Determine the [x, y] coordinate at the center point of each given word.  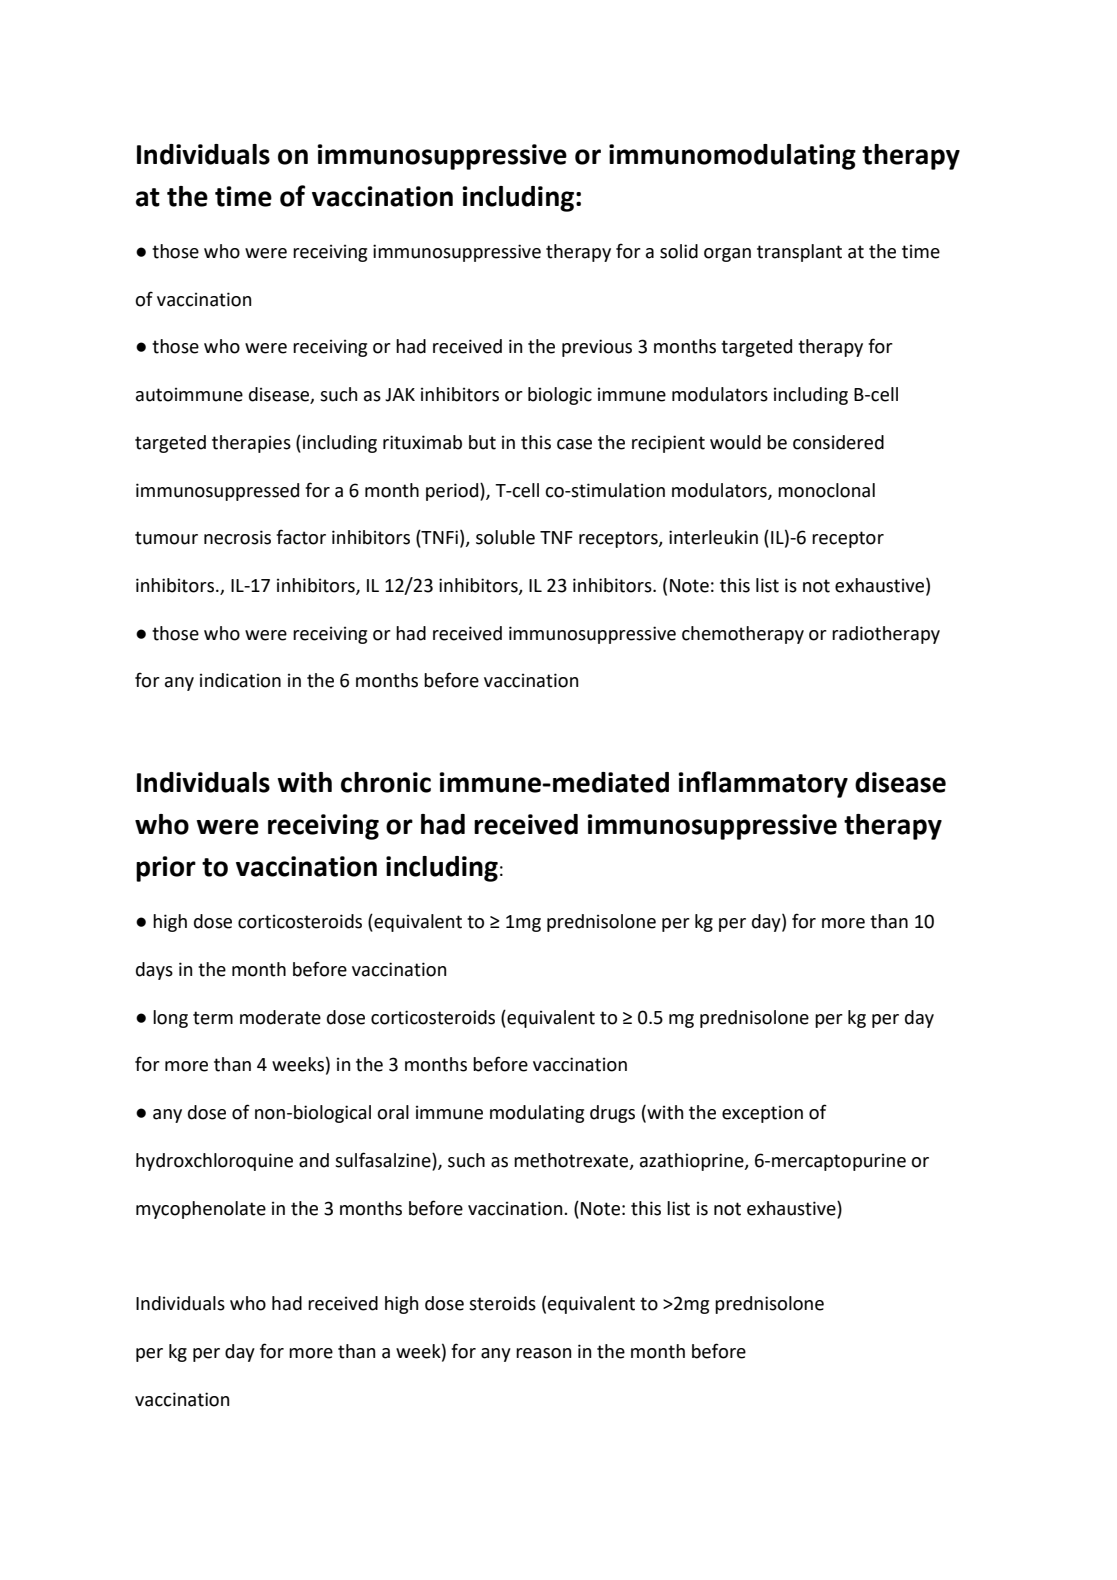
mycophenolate [201, 1210]
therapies [251, 444]
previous [597, 348]
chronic [386, 782]
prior [166, 869]
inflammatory [763, 784]
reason [543, 1353]
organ [727, 255]
